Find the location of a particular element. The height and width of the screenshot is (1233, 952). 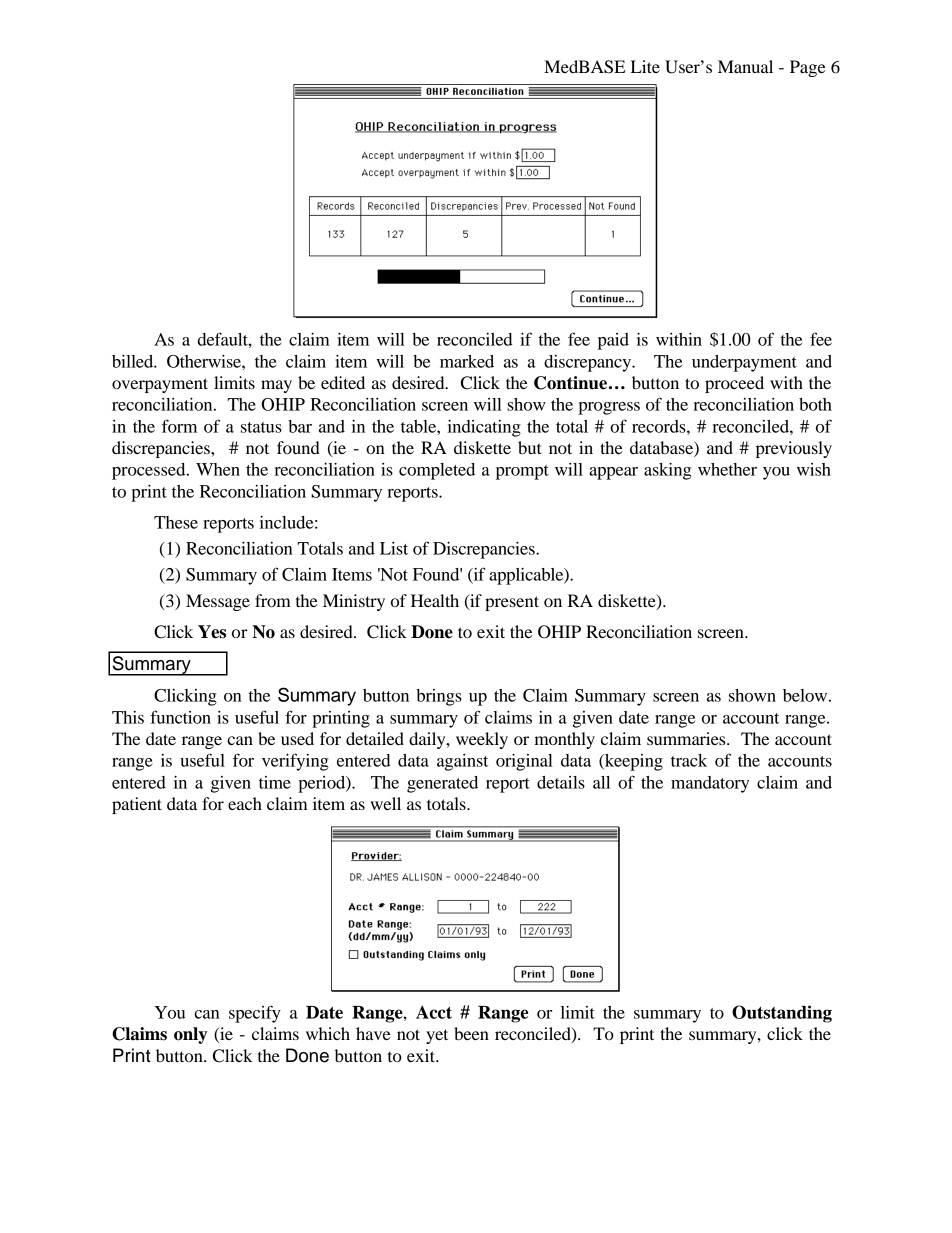

Manual is located at coordinates (745, 66).
